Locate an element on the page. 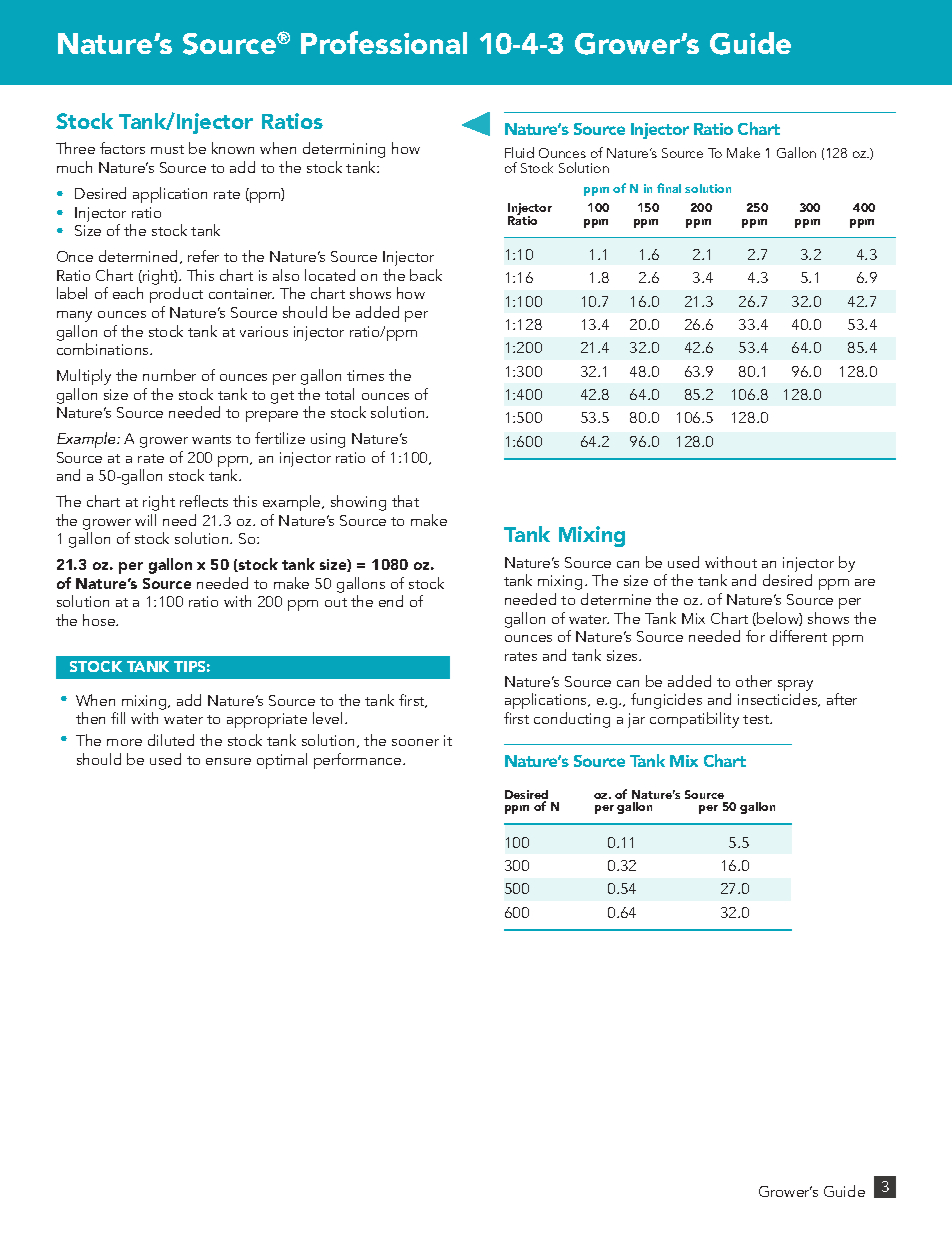 The height and width of the document is (1233, 952). times is located at coordinates (365, 375).
